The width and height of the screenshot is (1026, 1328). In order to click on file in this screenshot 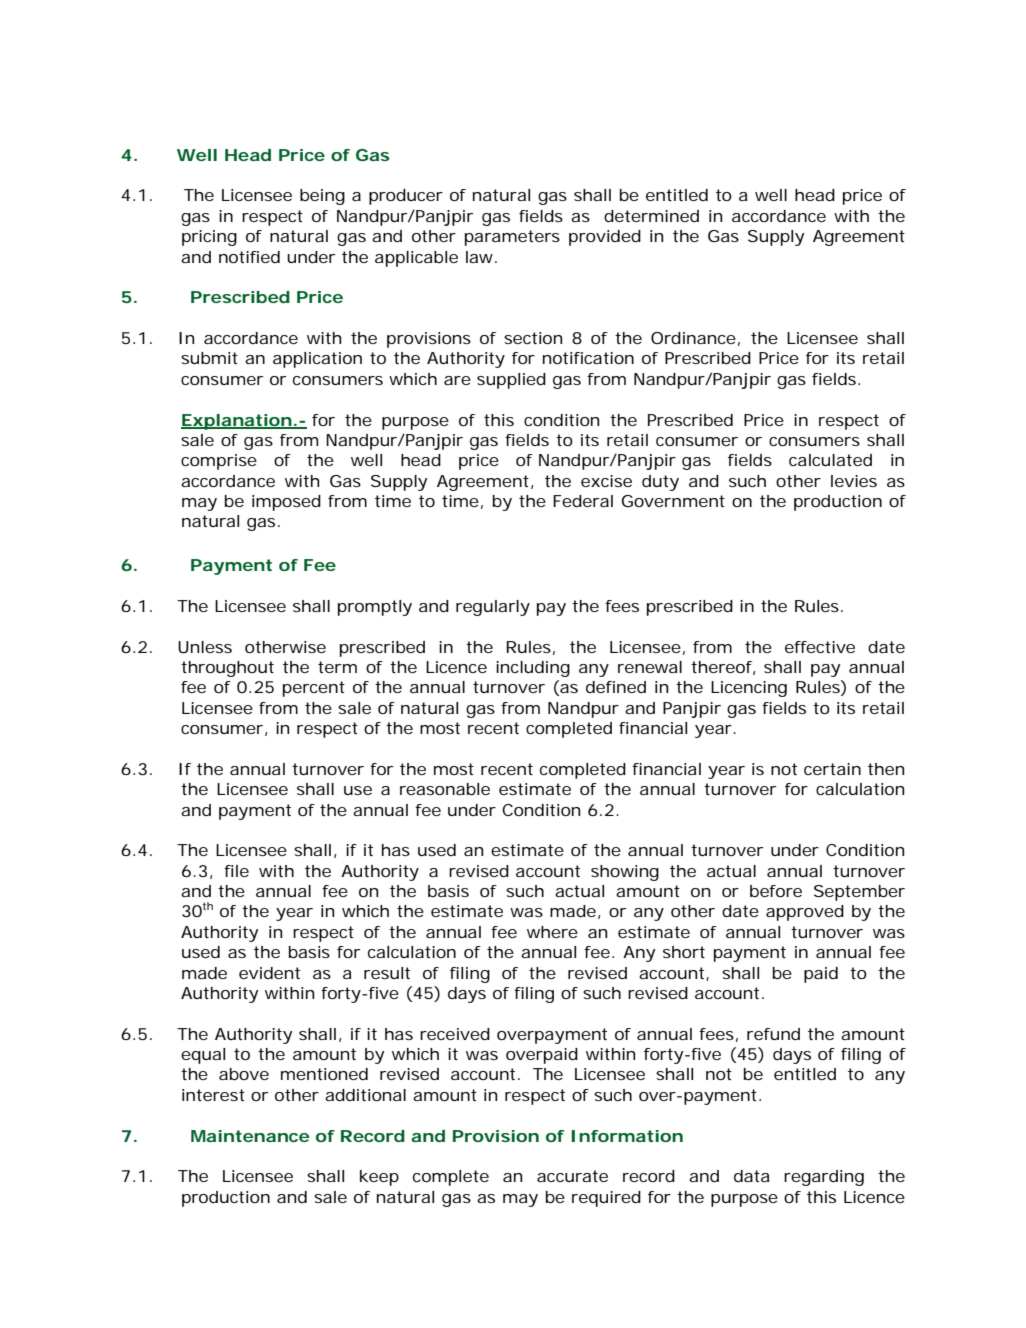, I will do `click(236, 871)`.
